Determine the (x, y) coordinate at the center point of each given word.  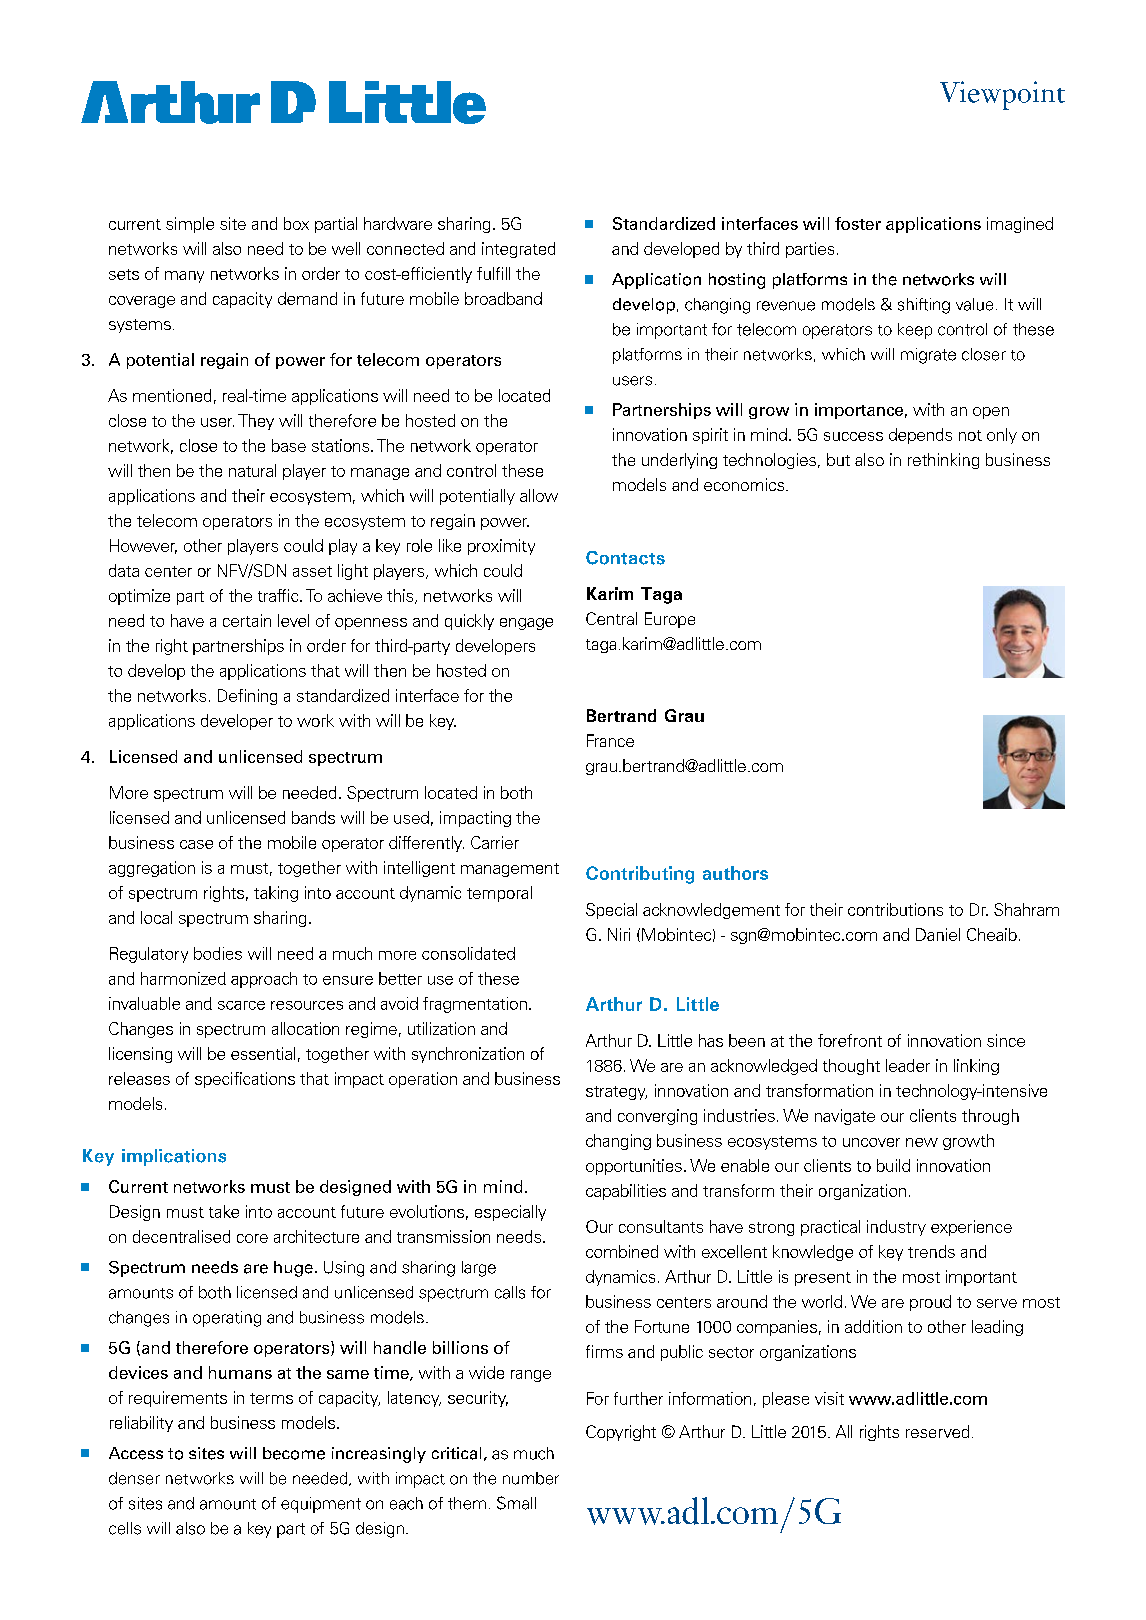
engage (526, 624)
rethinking (943, 461)
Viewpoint (1002, 95)
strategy (616, 1093)
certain (247, 620)
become (294, 1453)
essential (263, 1053)
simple (190, 225)
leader (908, 1065)
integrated (518, 250)
